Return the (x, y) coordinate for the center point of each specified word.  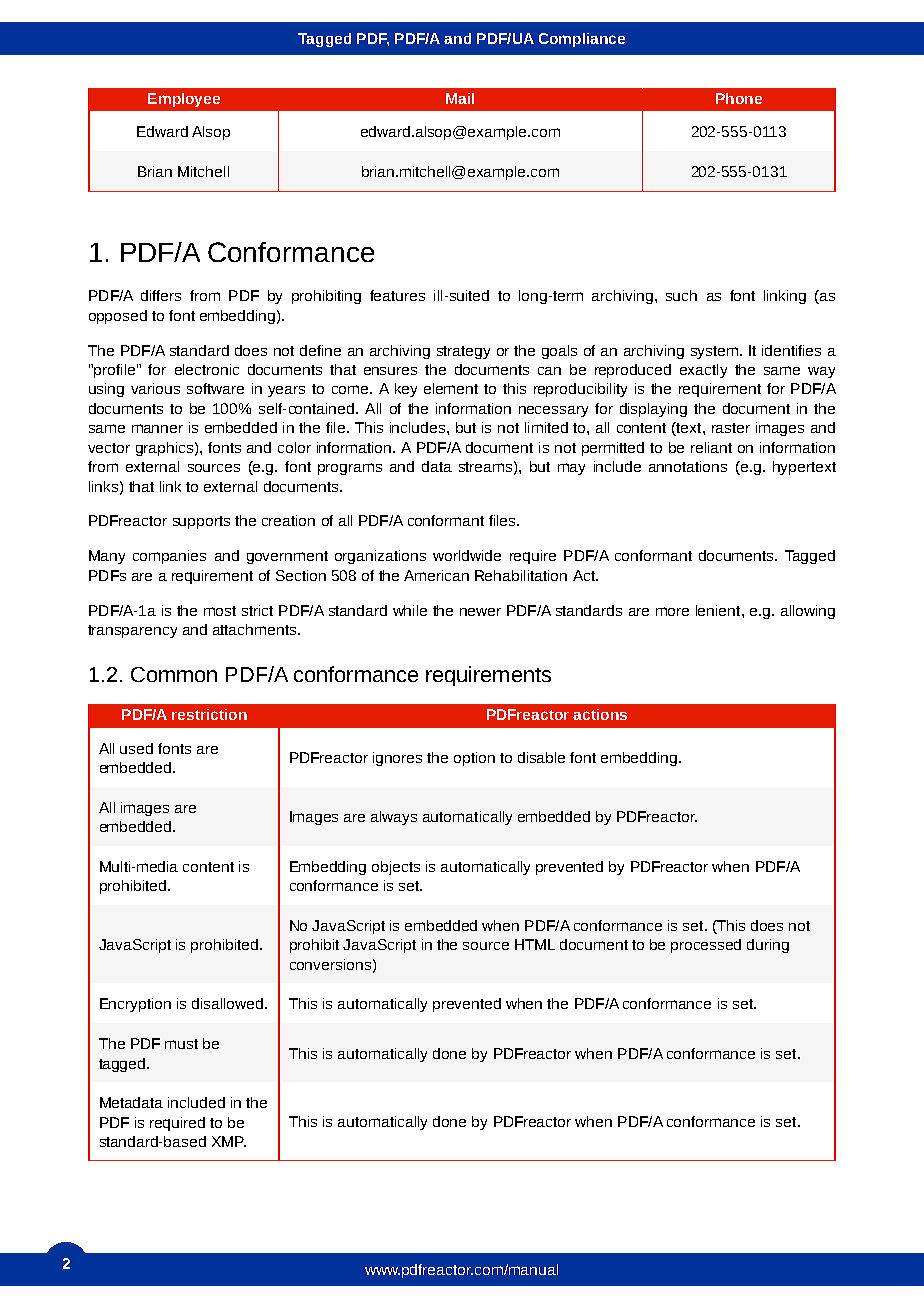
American (436, 575)
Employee (184, 100)
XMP (229, 1141)
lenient (719, 610)
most (220, 611)
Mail (460, 98)
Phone (739, 98)
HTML (535, 944)
